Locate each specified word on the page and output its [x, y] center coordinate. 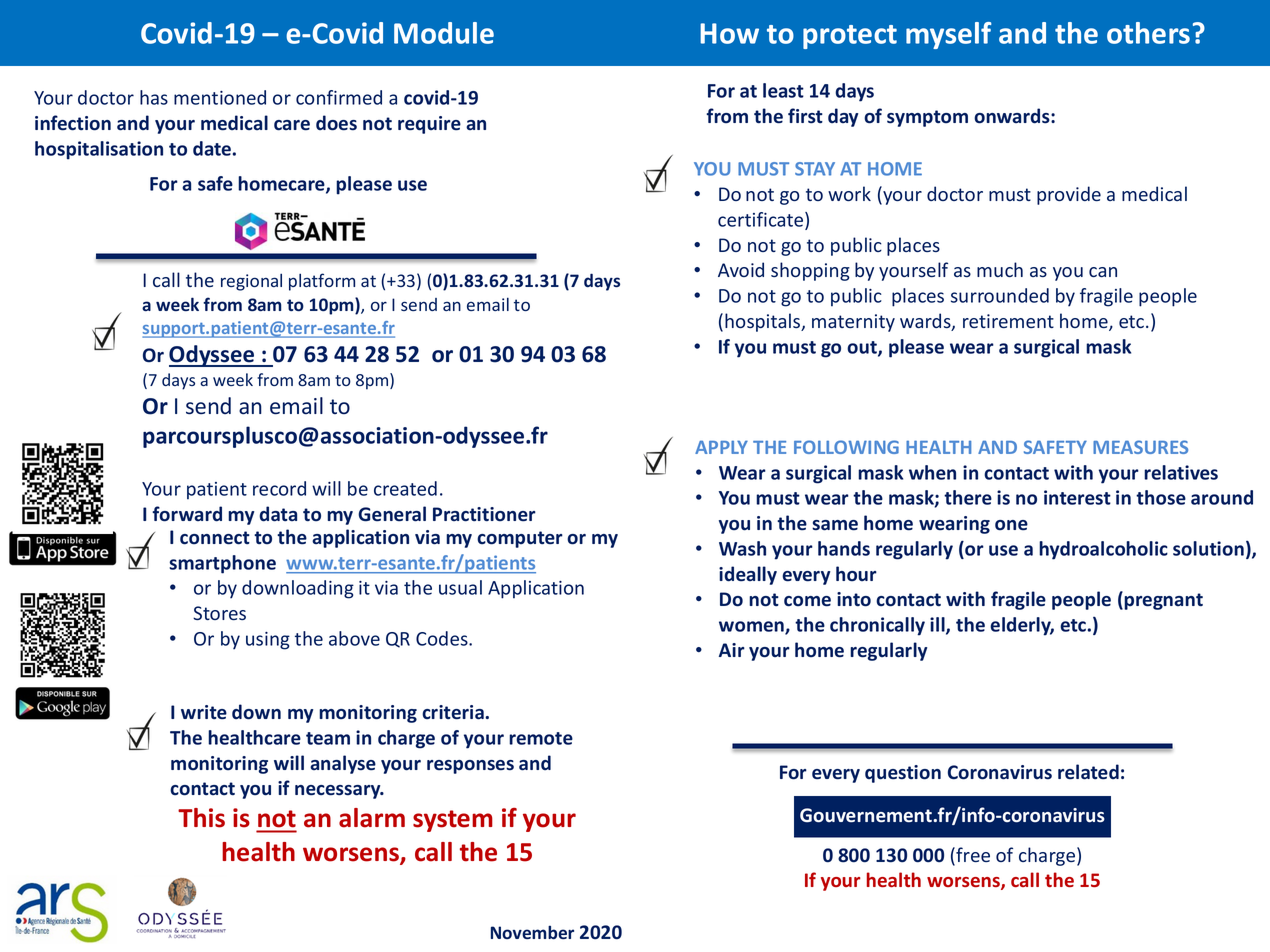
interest [1077, 497]
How [729, 33]
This [201, 818]
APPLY [721, 447]
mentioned [220, 97]
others [1148, 33]
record [279, 488]
